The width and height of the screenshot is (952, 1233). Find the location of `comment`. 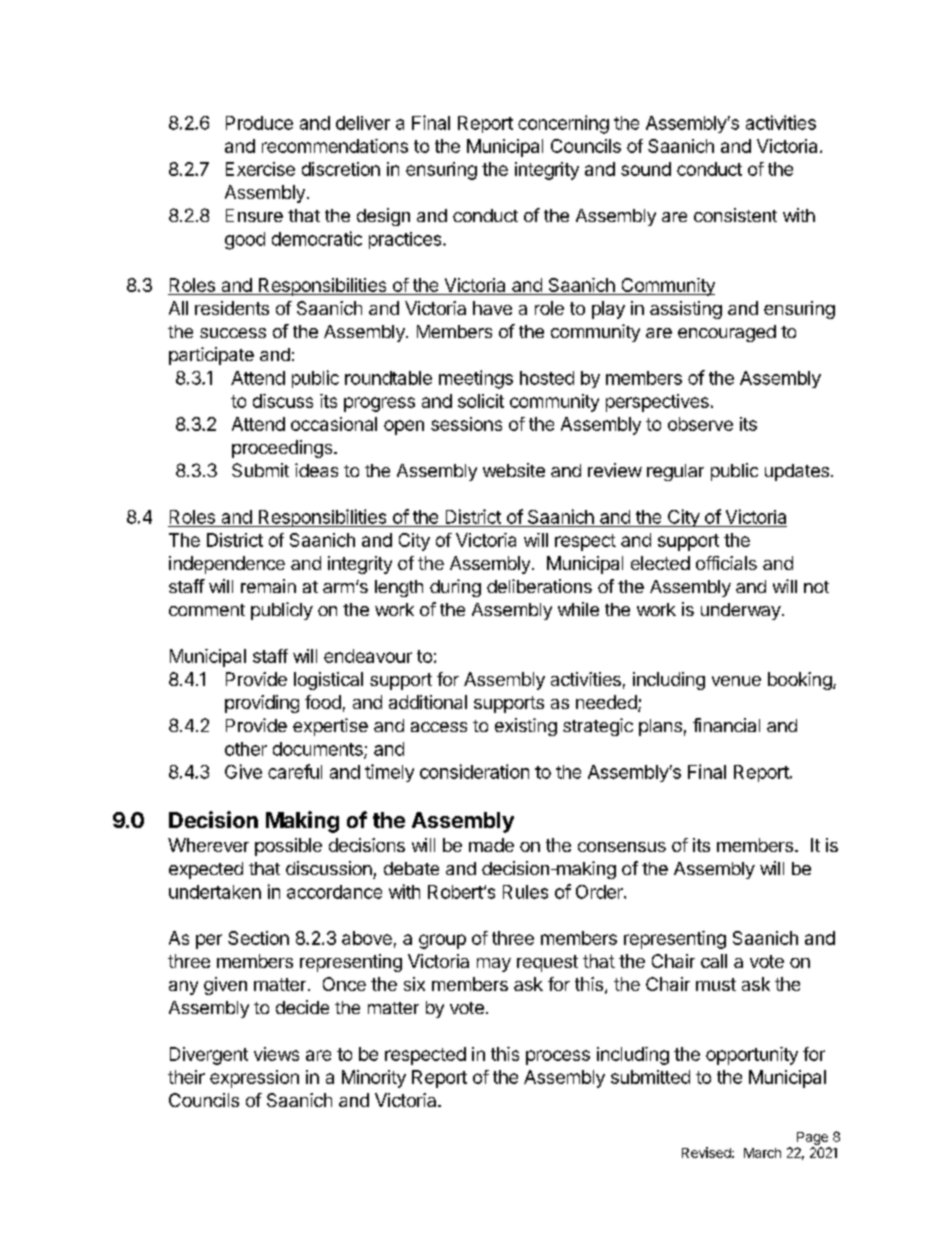

comment is located at coordinates (207, 610).
